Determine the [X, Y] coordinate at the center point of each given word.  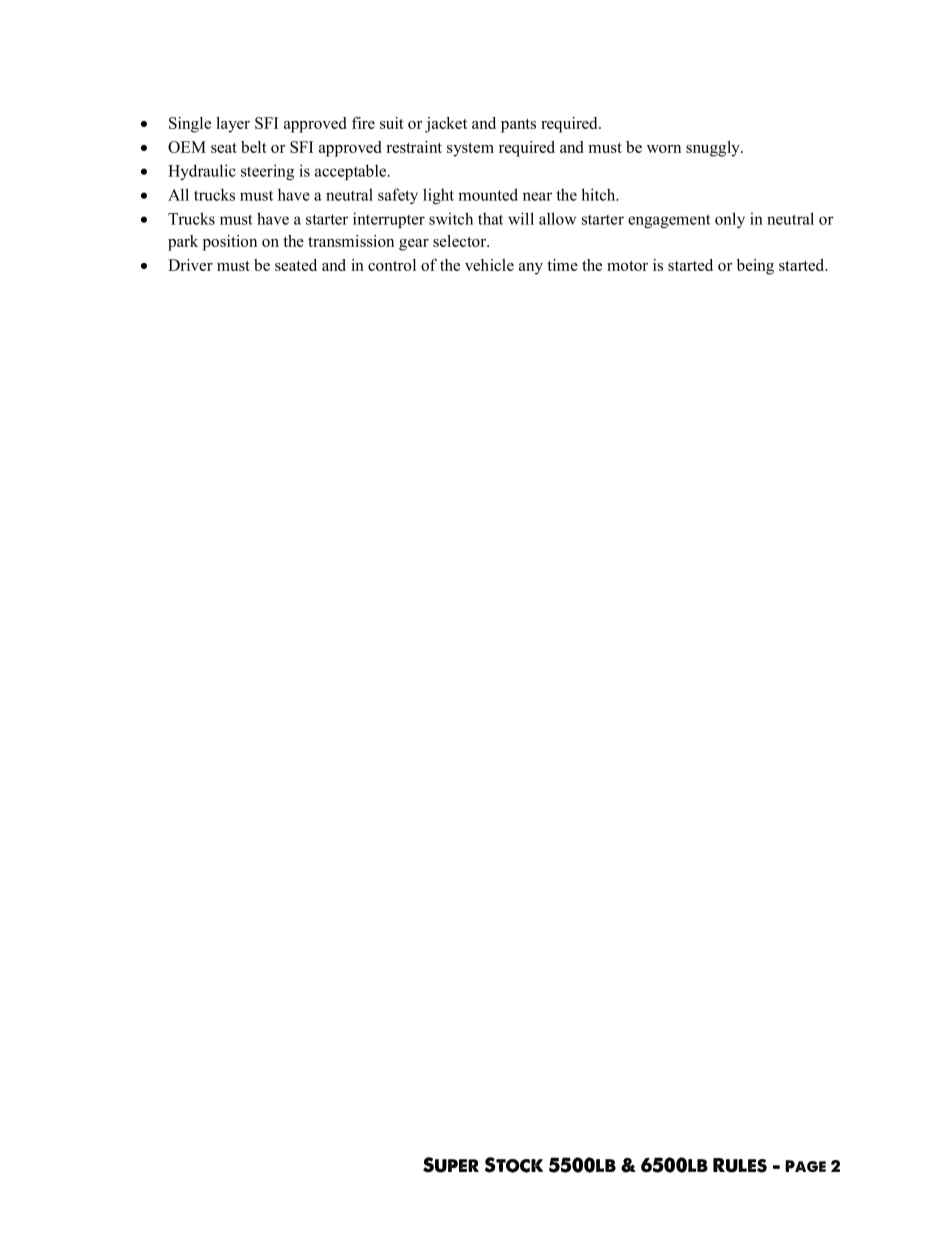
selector [461, 241]
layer [233, 125]
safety [398, 196]
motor [627, 266]
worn [664, 149]
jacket [446, 125]
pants [518, 126]
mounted [488, 194]
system [470, 150]
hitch [599, 194]
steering [267, 172]
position [230, 243]
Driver [190, 265]
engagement [669, 221]
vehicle [489, 265]
